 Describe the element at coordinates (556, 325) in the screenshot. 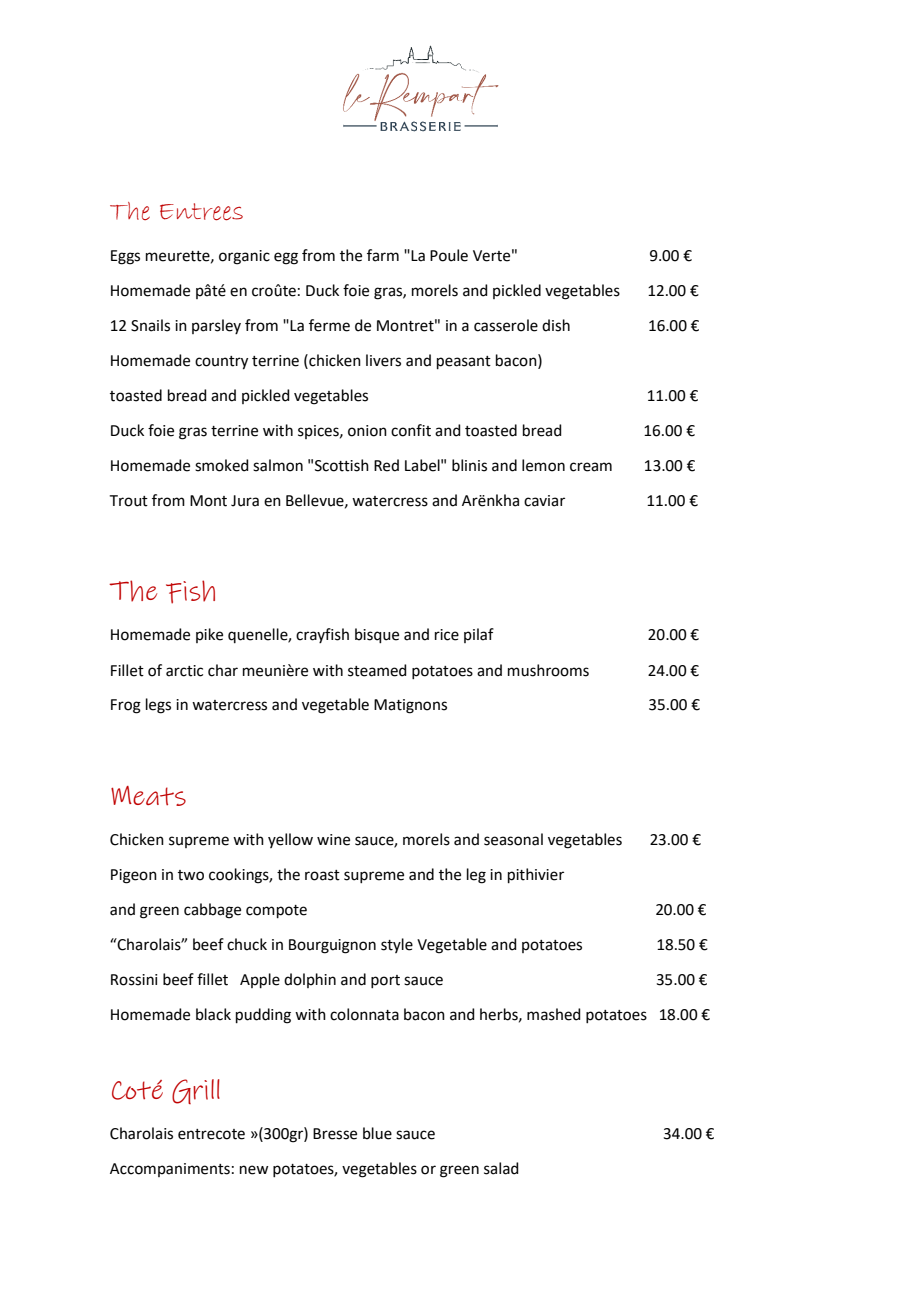

I see `dish` at that location.
